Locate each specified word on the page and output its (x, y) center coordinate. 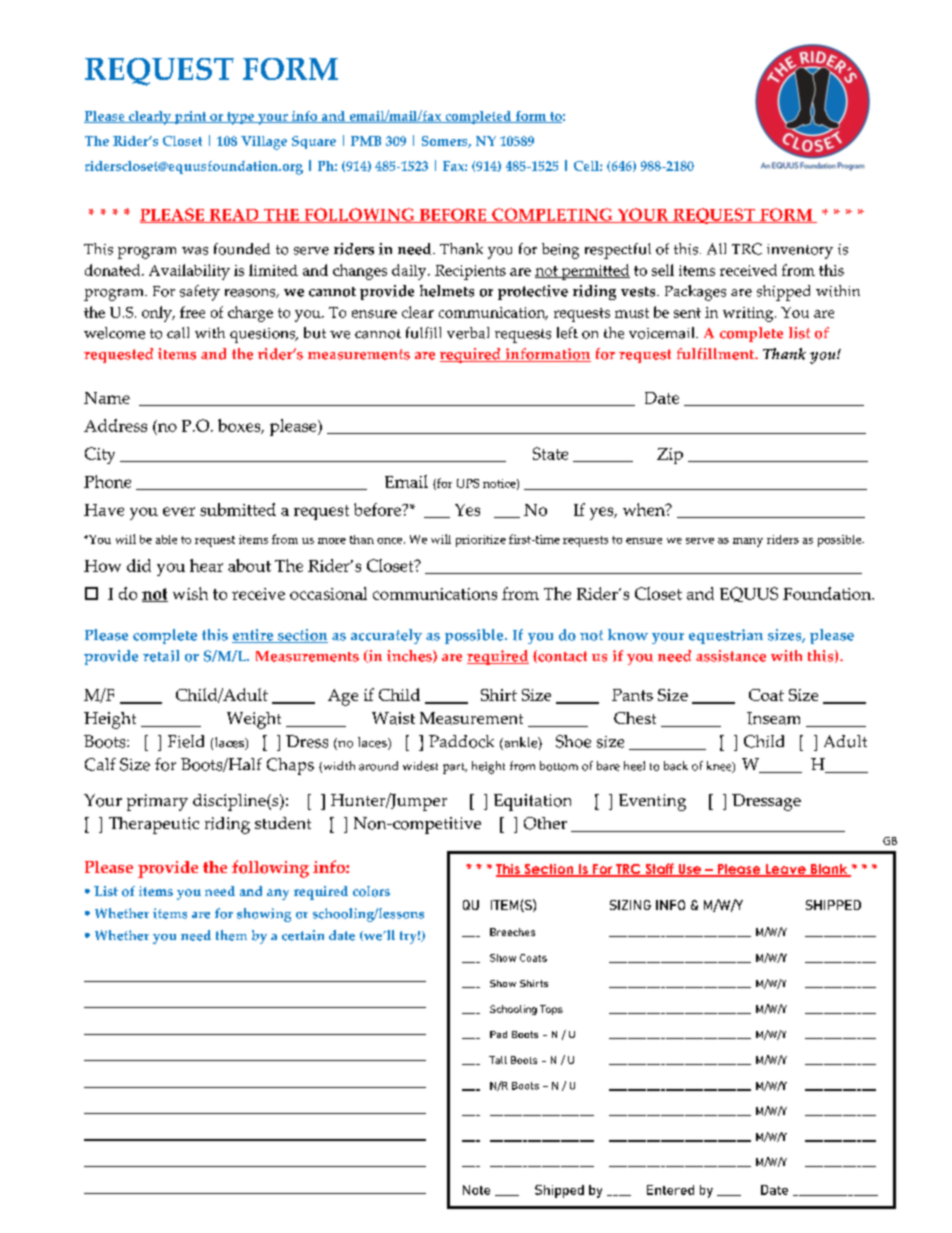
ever (179, 511)
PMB (366, 141)
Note (476, 1190)
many (748, 542)
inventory (800, 251)
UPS (468, 483)
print (190, 117)
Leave (786, 870)
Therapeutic (154, 825)
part (455, 768)
